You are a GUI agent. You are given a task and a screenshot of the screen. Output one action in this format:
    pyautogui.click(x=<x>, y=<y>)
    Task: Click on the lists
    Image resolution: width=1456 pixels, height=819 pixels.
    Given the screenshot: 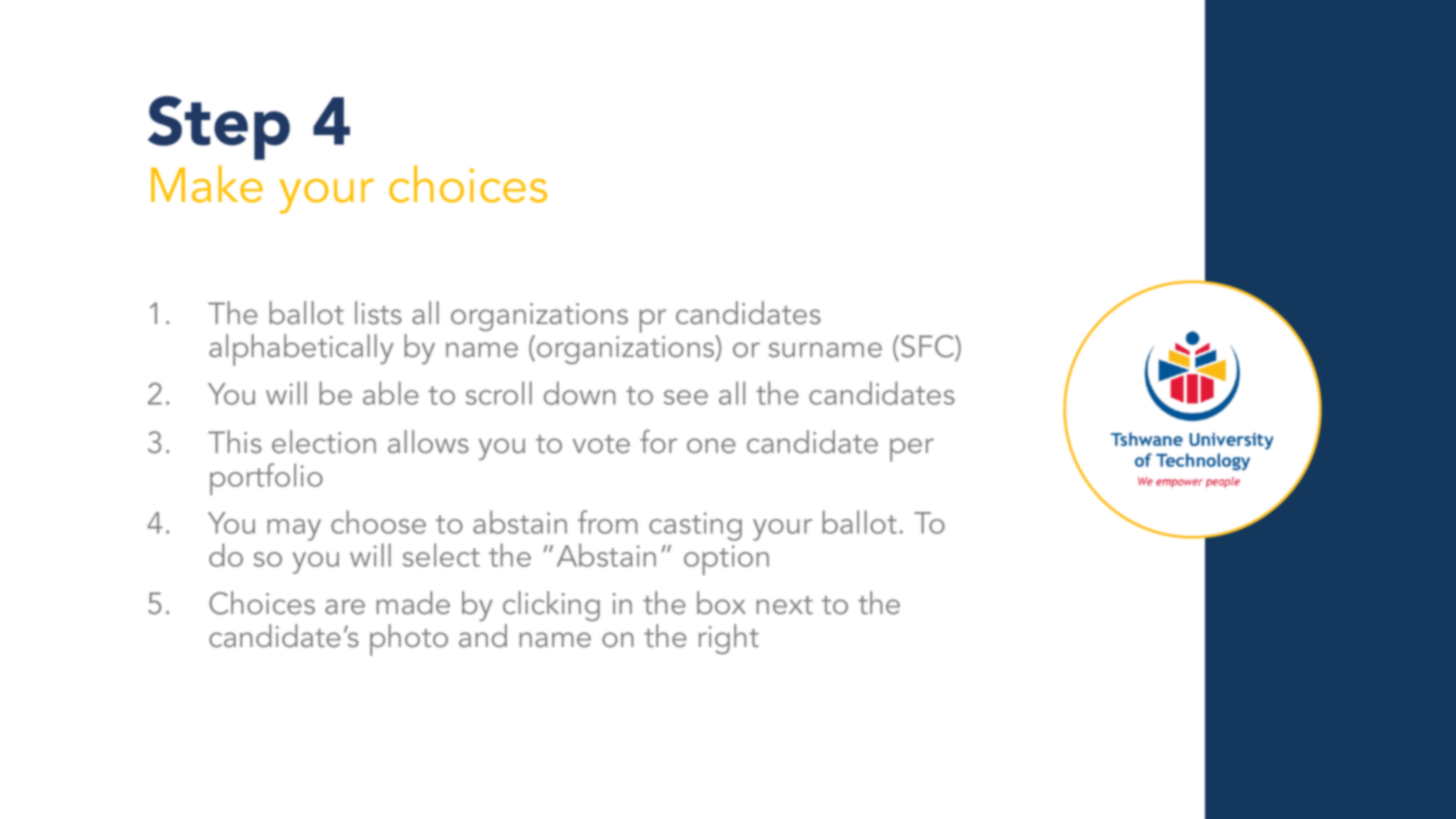 What is the action you would take?
    pyautogui.click(x=378, y=312)
